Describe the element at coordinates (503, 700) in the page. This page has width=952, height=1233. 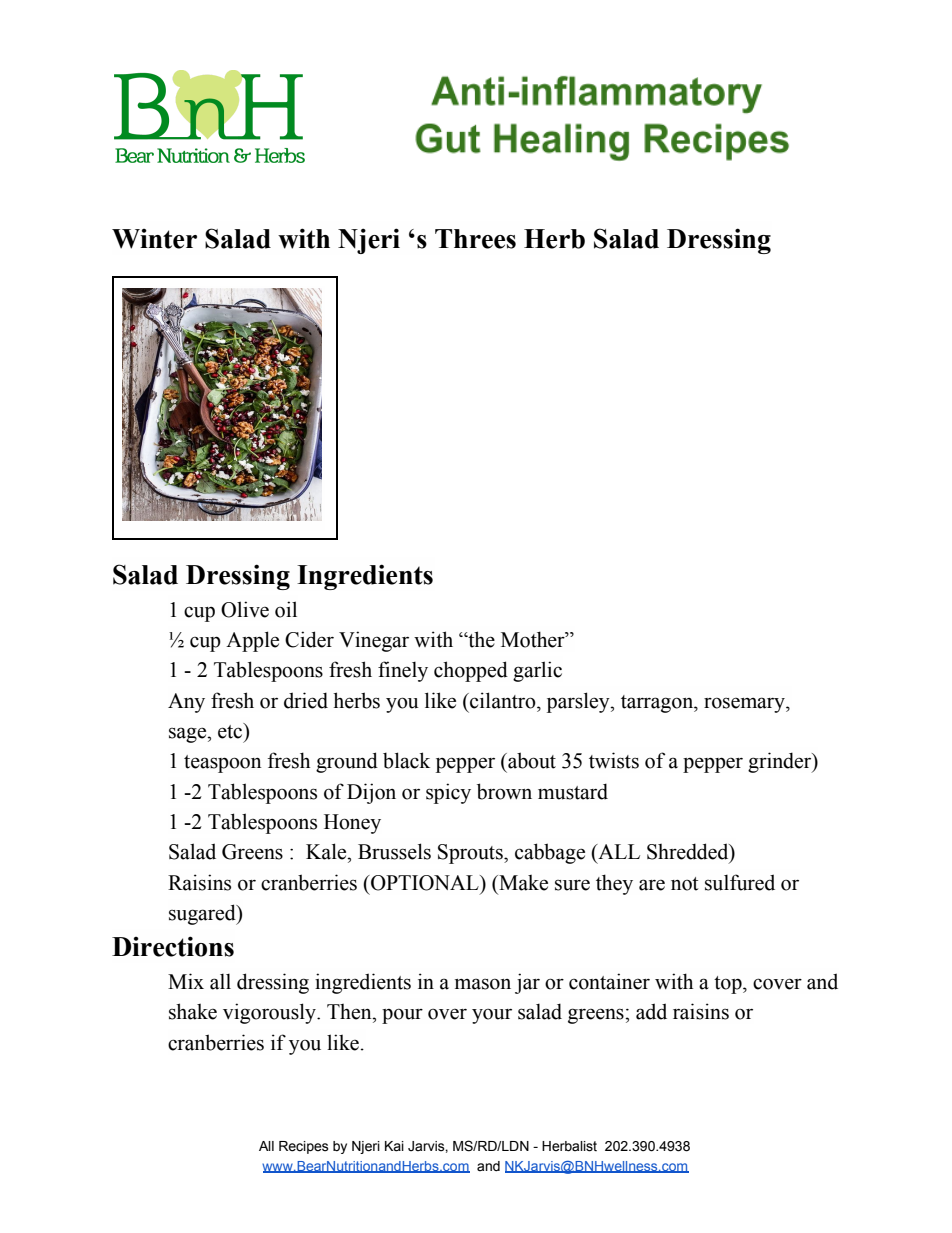
I see `cilantro` at that location.
